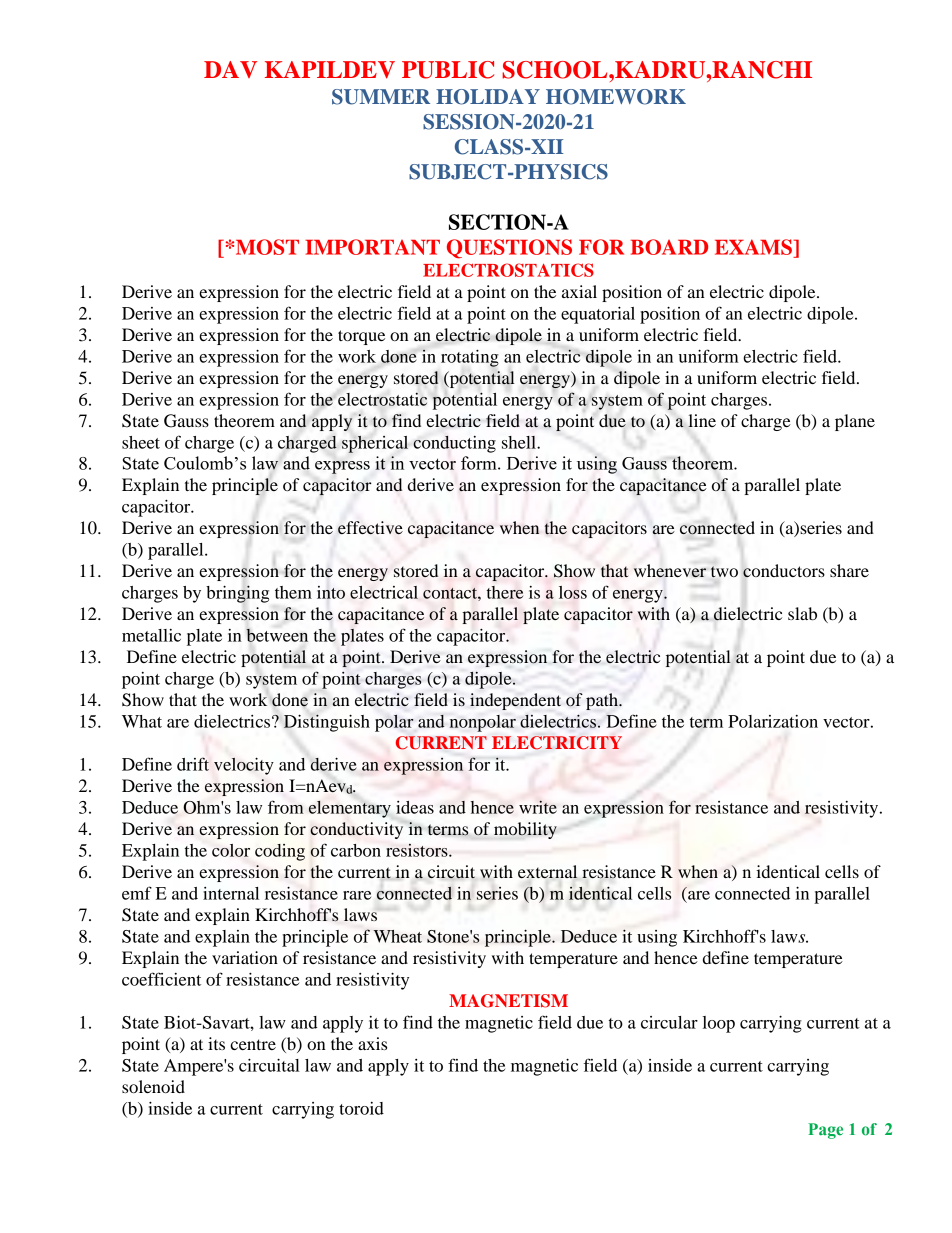 The height and width of the screenshot is (1233, 952). What do you see at coordinates (547, 872) in the screenshot?
I see `external` at bounding box center [547, 872].
